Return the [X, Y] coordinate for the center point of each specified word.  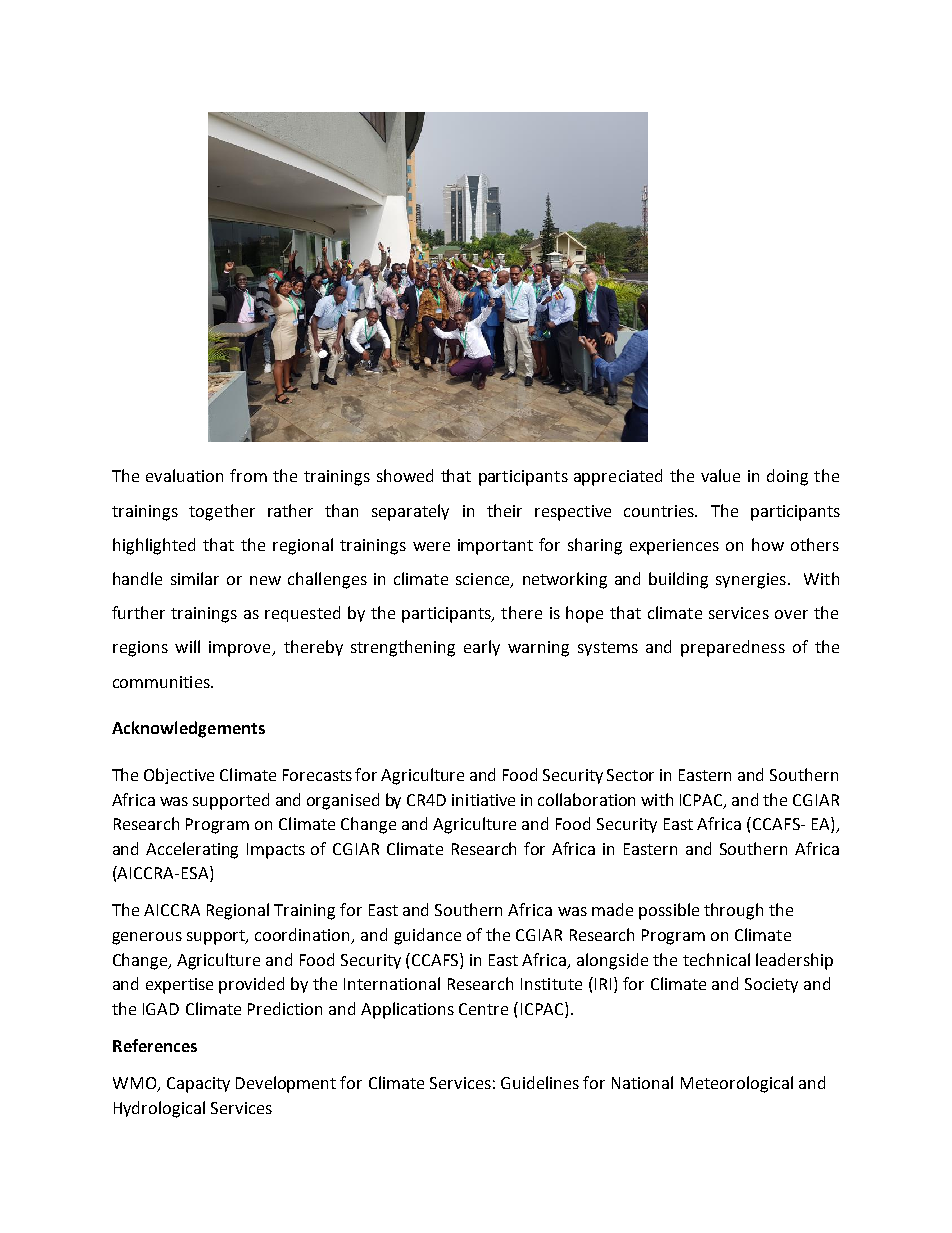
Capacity [198, 1085]
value [720, 475]
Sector [630, 775]
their [504, 510]
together [222, 512]
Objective [179, 776]
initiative [483, 800]
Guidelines [540, 1082]
